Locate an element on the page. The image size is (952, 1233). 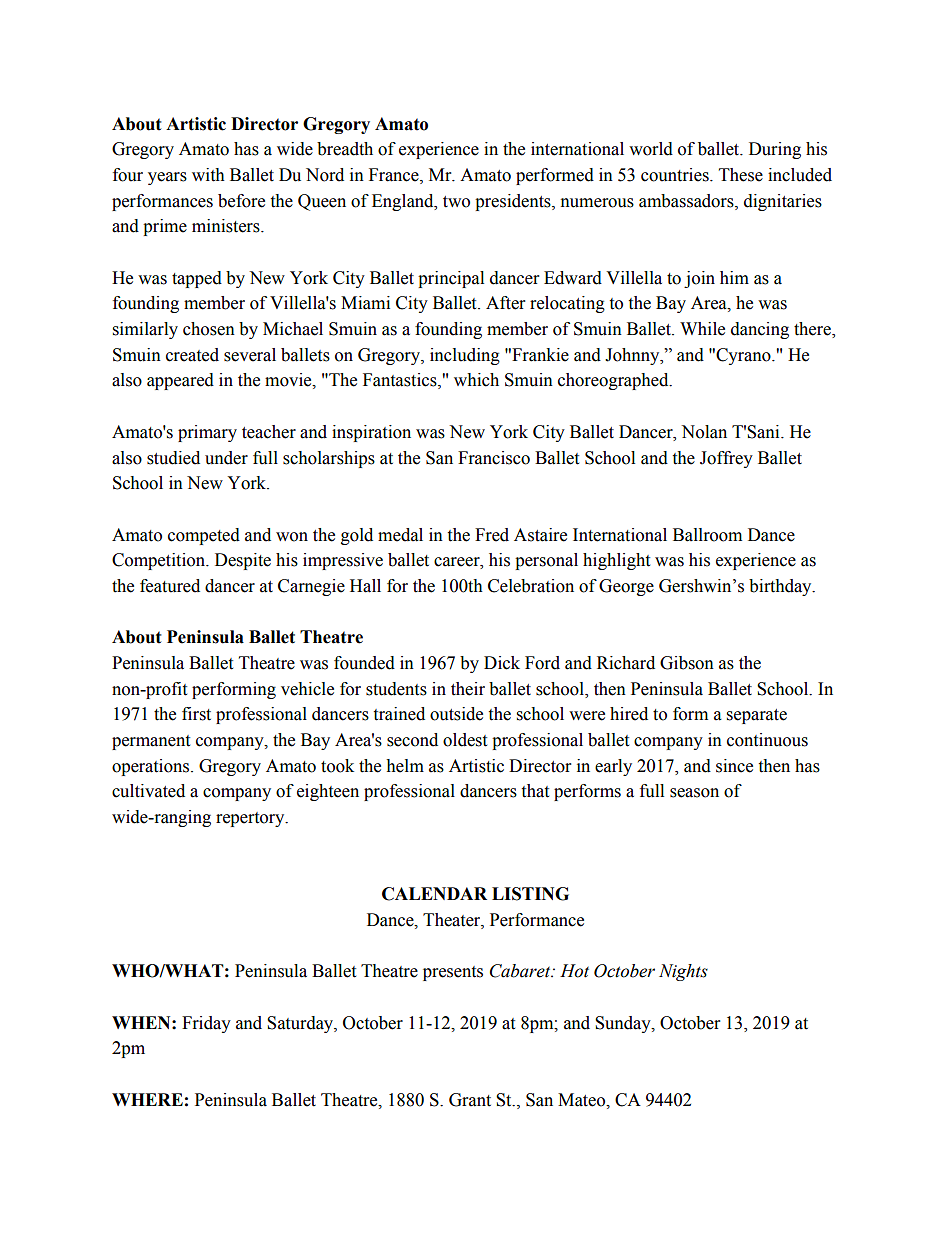
Gibson is located at coordinates (687, 663).
